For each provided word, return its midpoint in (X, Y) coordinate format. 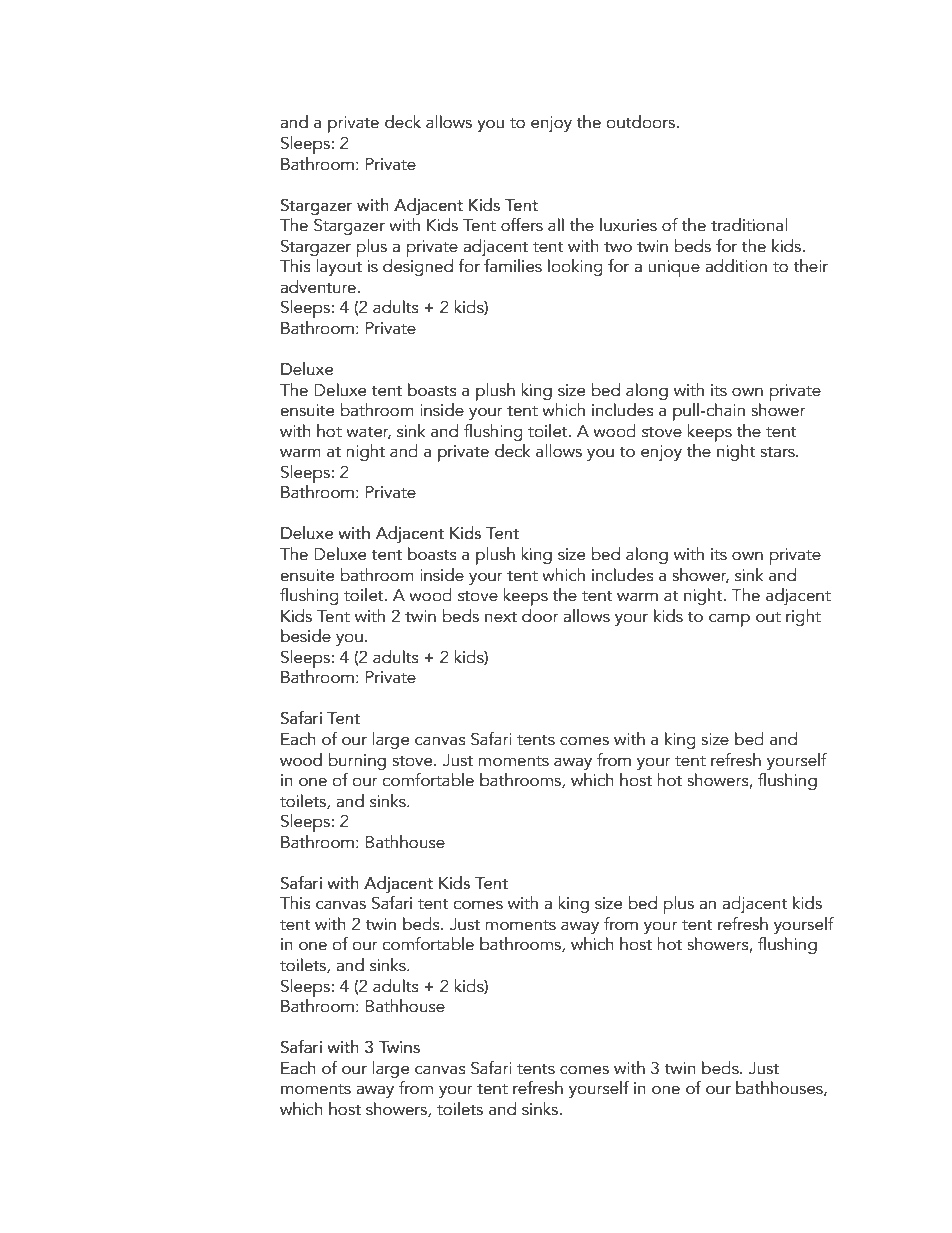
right (803, 617)
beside (306, 636)
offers (522, 225)
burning (357, 761)
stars (778, 452)
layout (339, 267)
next (501, 617)
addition (736, 266)
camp (729, 620)
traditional (749, 225)
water (368, 433)
